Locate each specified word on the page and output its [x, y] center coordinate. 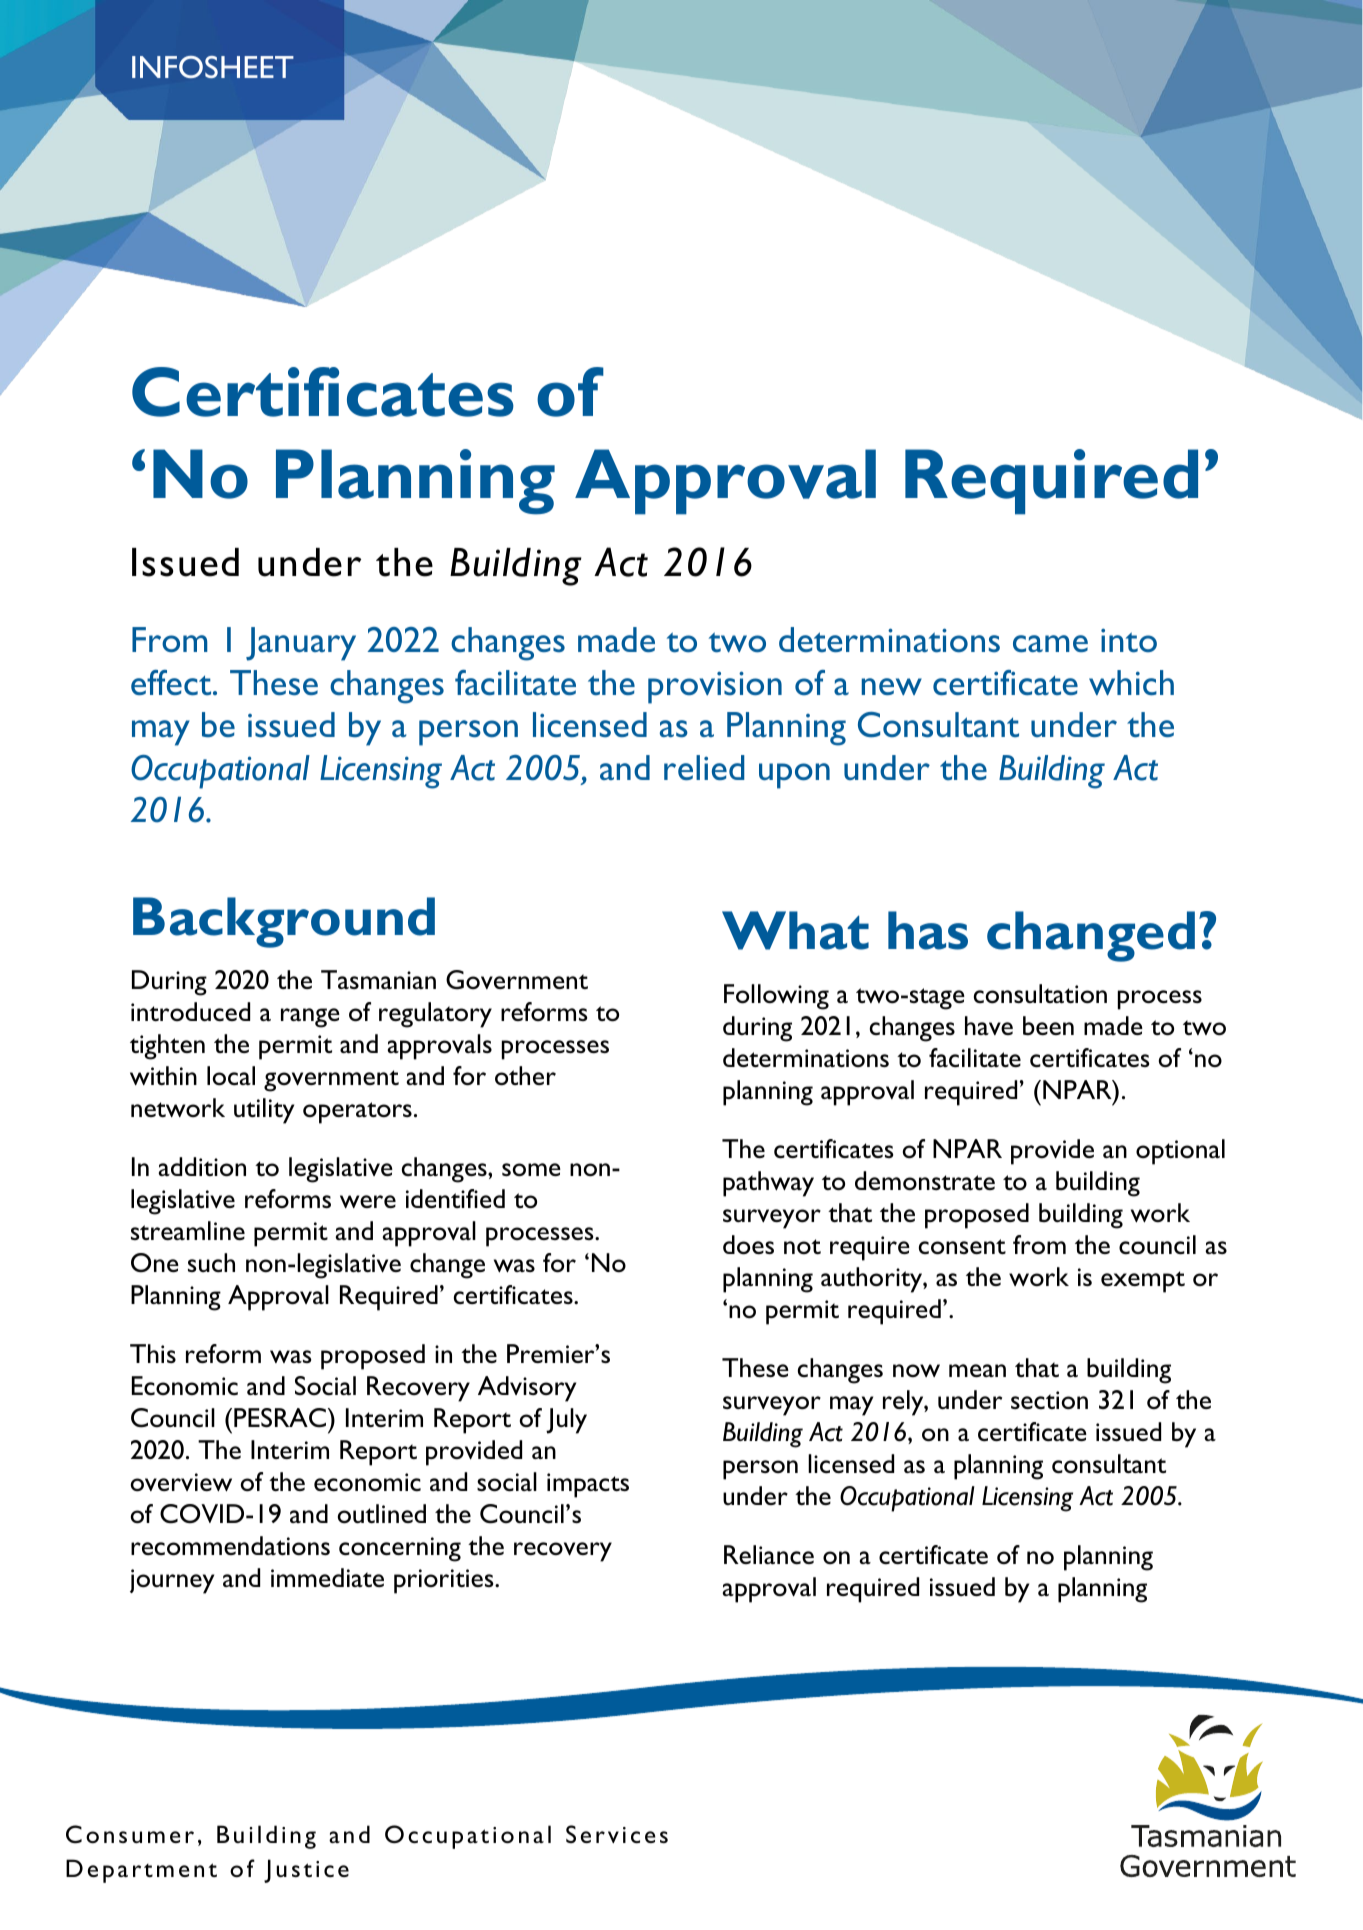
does [748, 1245]
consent [962, 1247]
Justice [306, 1871]
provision [715, 687]
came [1050, 643]
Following [776, 997]
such [211, 1263]
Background [284, 922]
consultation [1040, 994]
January [301, 644]
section [1049, 1400]
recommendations [230, 1546]
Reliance [769, 1554]
